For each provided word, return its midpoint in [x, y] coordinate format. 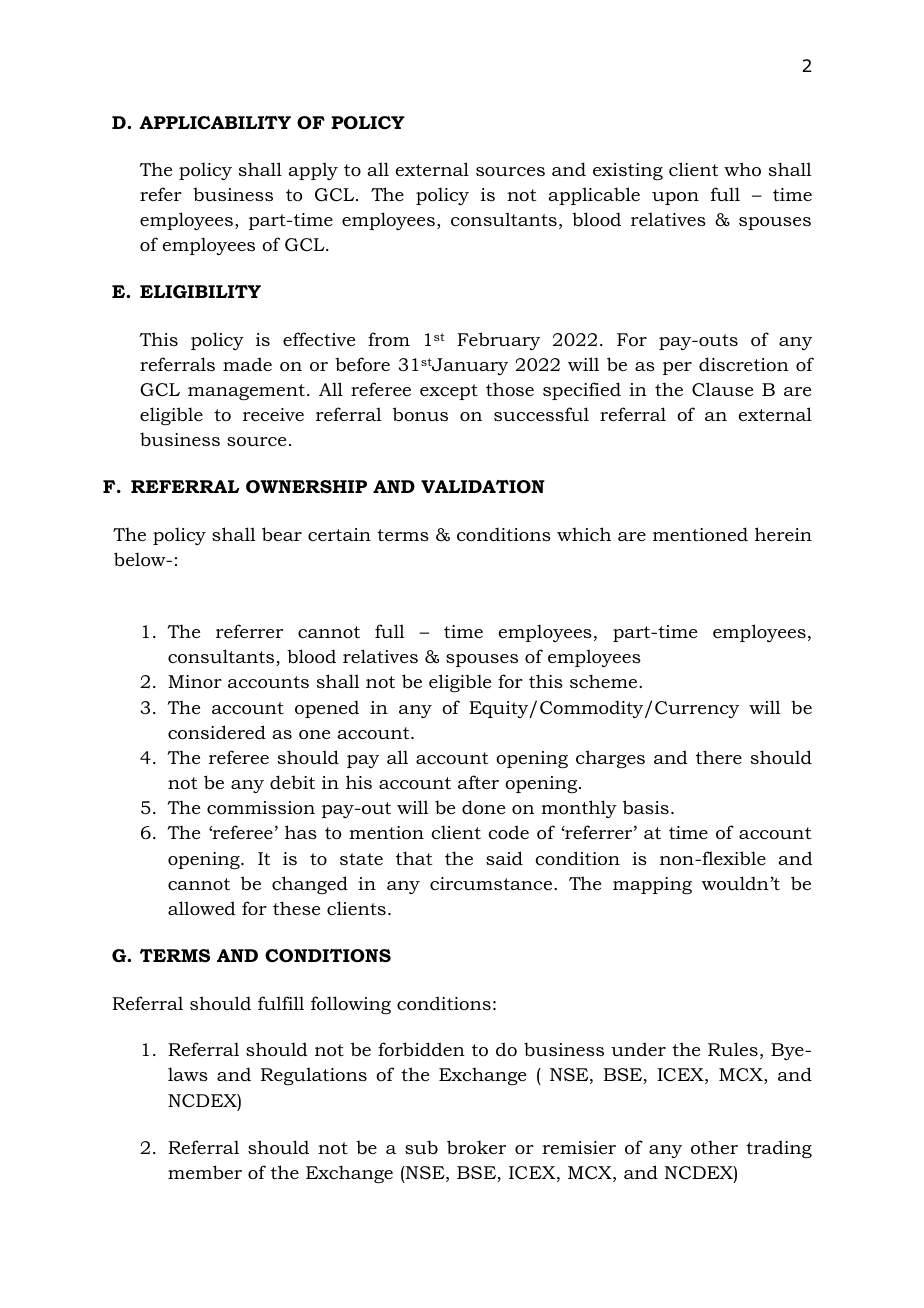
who [742, 169]
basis [646, 807]
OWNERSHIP [306, 487]
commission [261, 808]
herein [783, 534]
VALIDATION [483, 487]
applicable [594, 196]
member [205, 1172]
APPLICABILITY [215, 122]
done [483, 807]
